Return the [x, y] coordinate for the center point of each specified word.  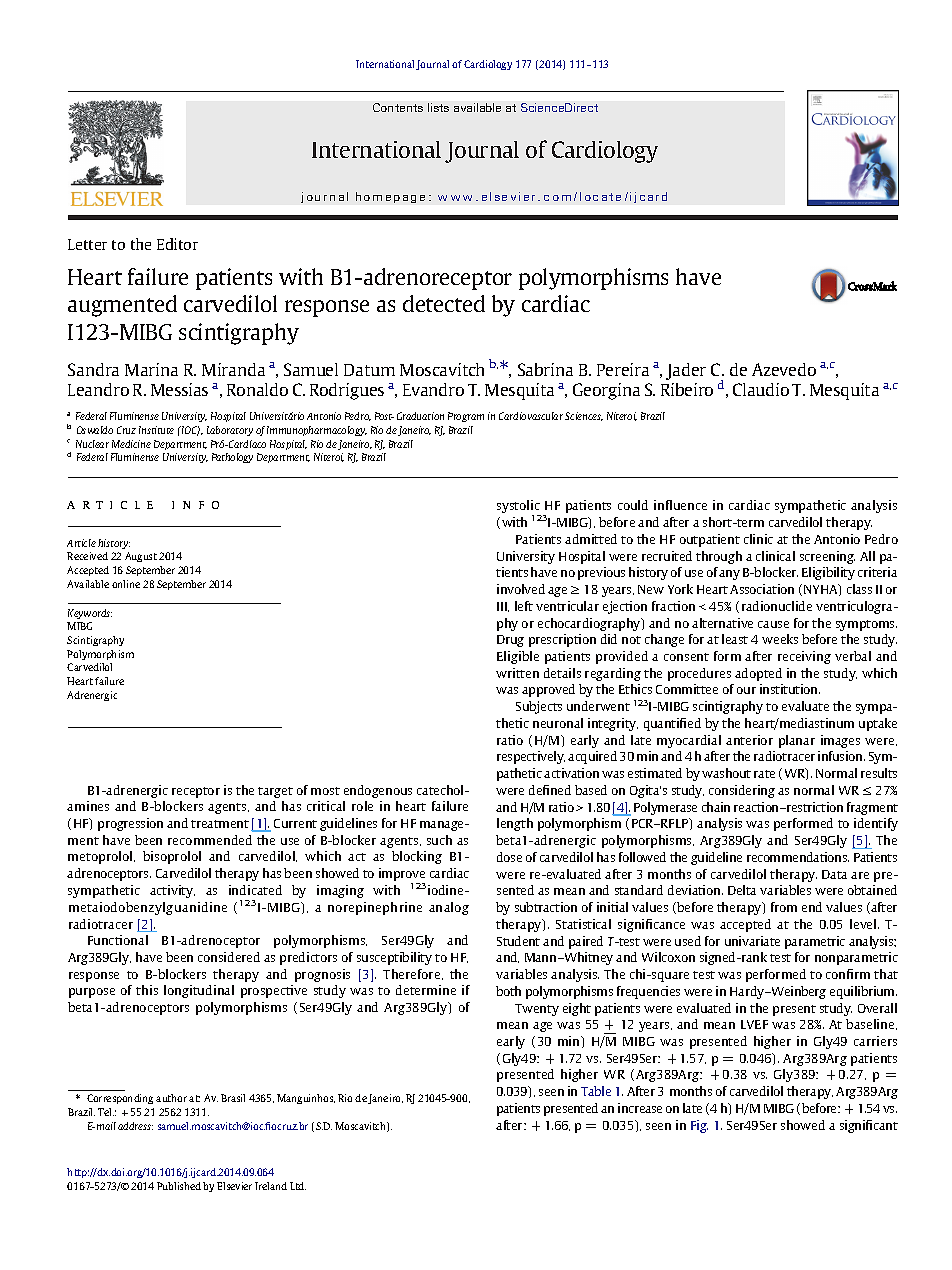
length [515, 824]
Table [596, 1091]
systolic [519, 508]
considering [742, 791]
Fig [699, 1126]
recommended [210, 840]
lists [438, 107]
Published [179, 1186]
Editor [177, 244]
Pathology [232, 458]
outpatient [710, 540]
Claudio [761, 389]
